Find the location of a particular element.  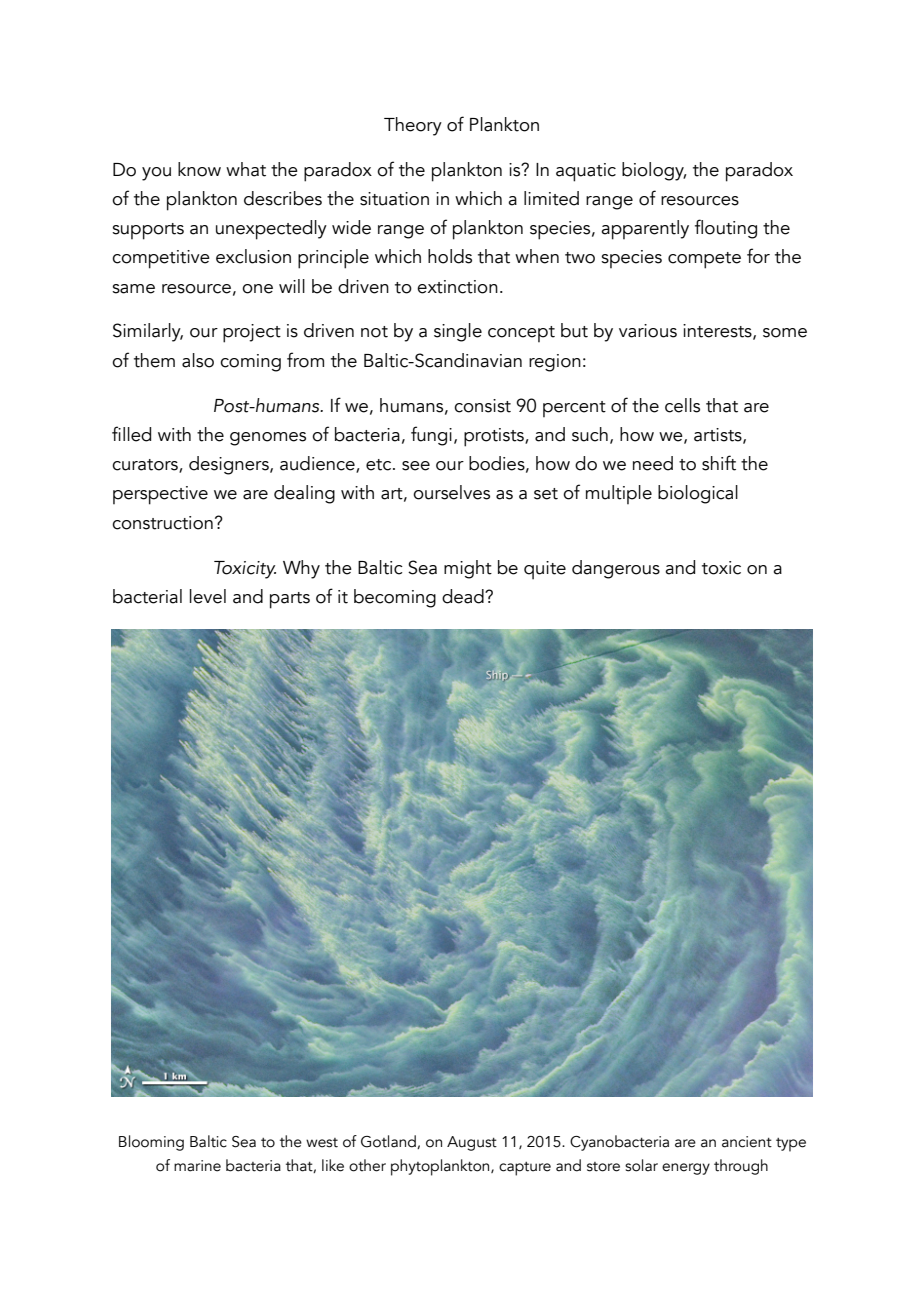

level is located at coordinates (208, 596).
